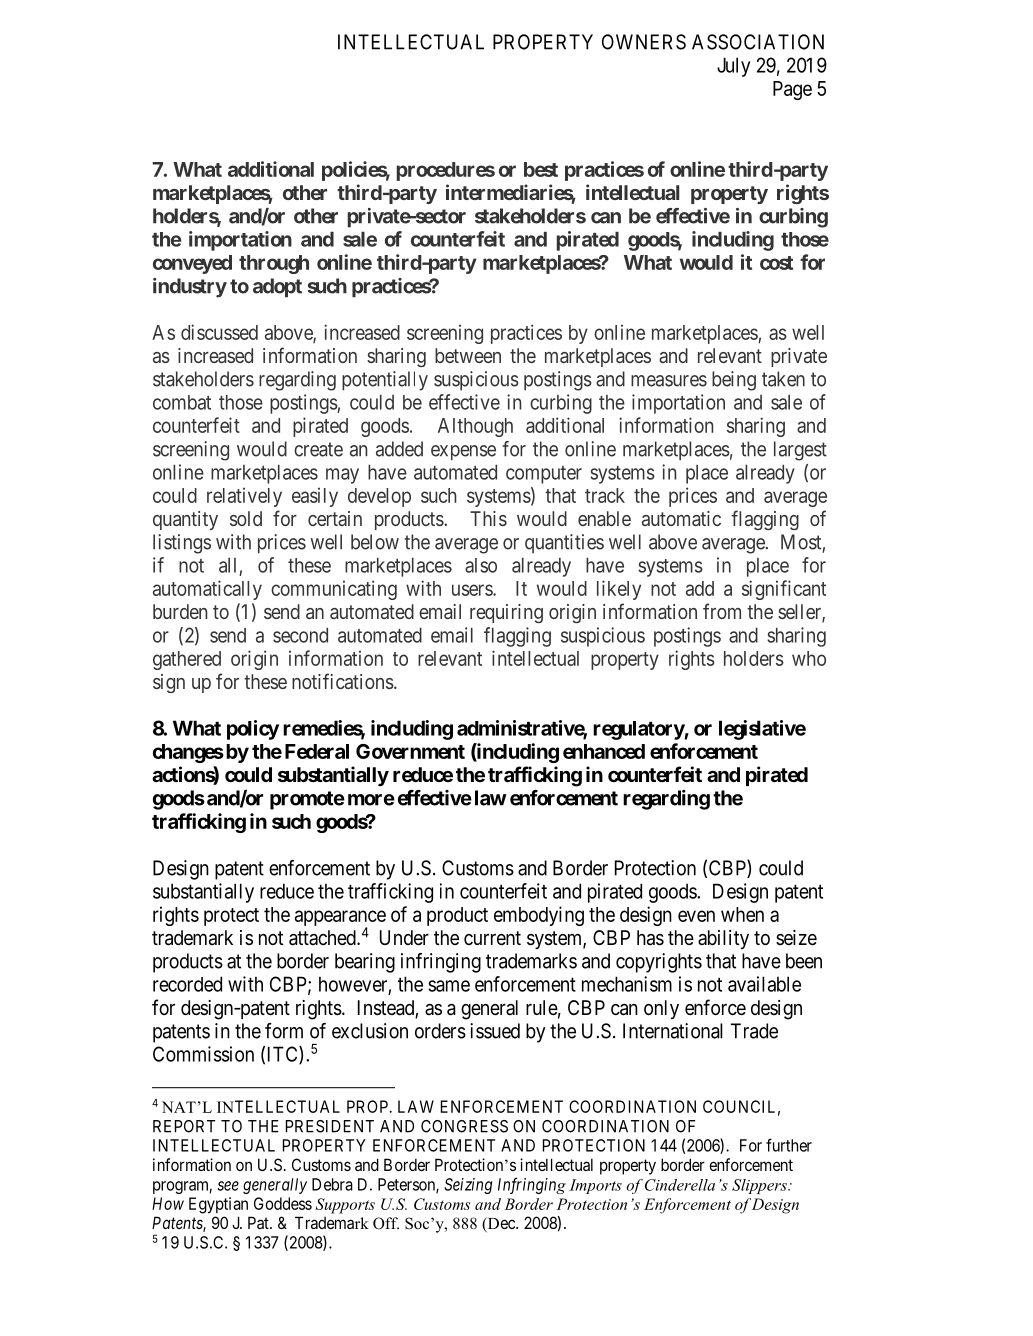  I want to click on best, so click(541, 169).
